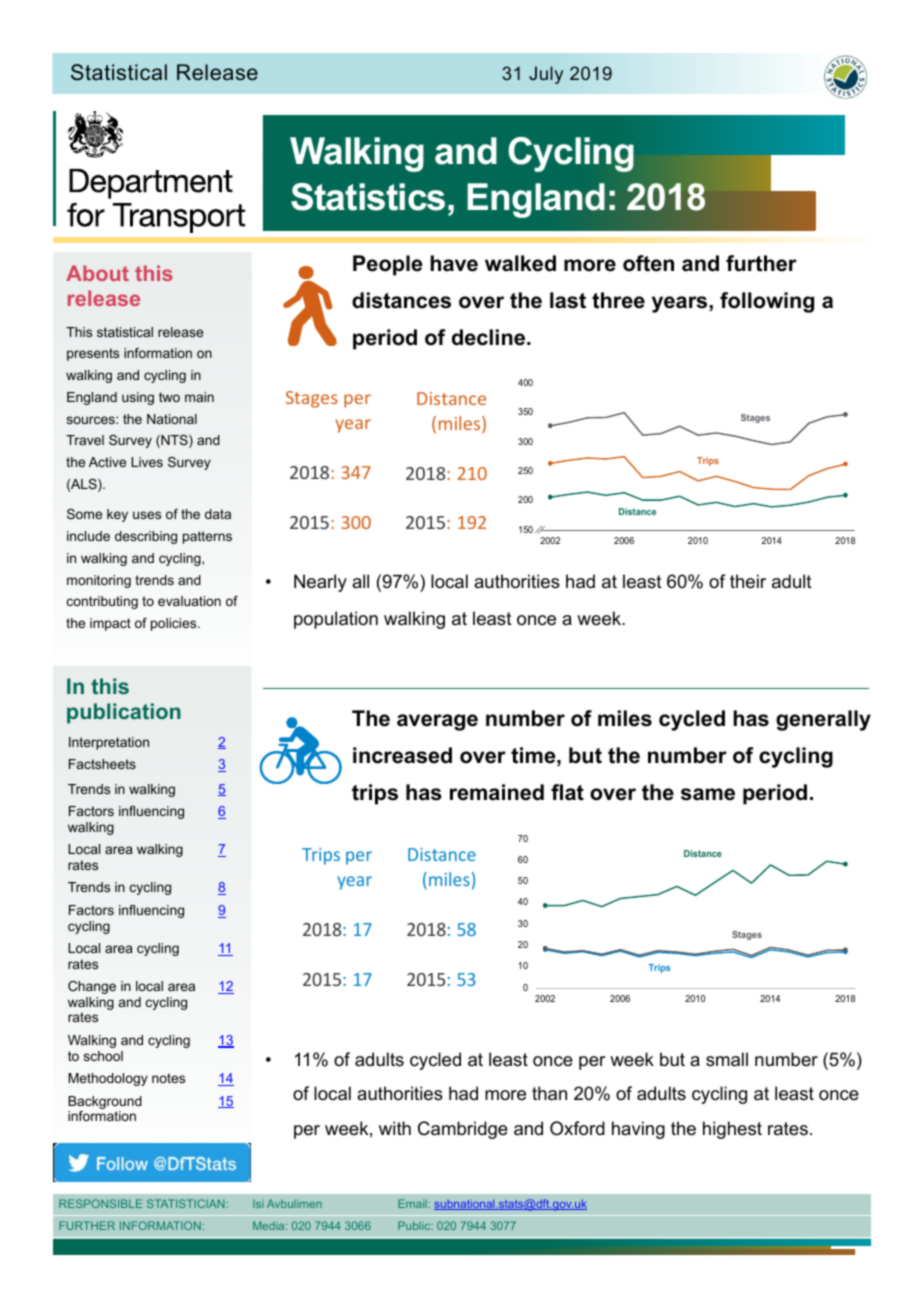 This screenshot has width=924, height=1308. Describe the element at coordinates (93, 354) in the screenshot. I see `presents` at that location.
